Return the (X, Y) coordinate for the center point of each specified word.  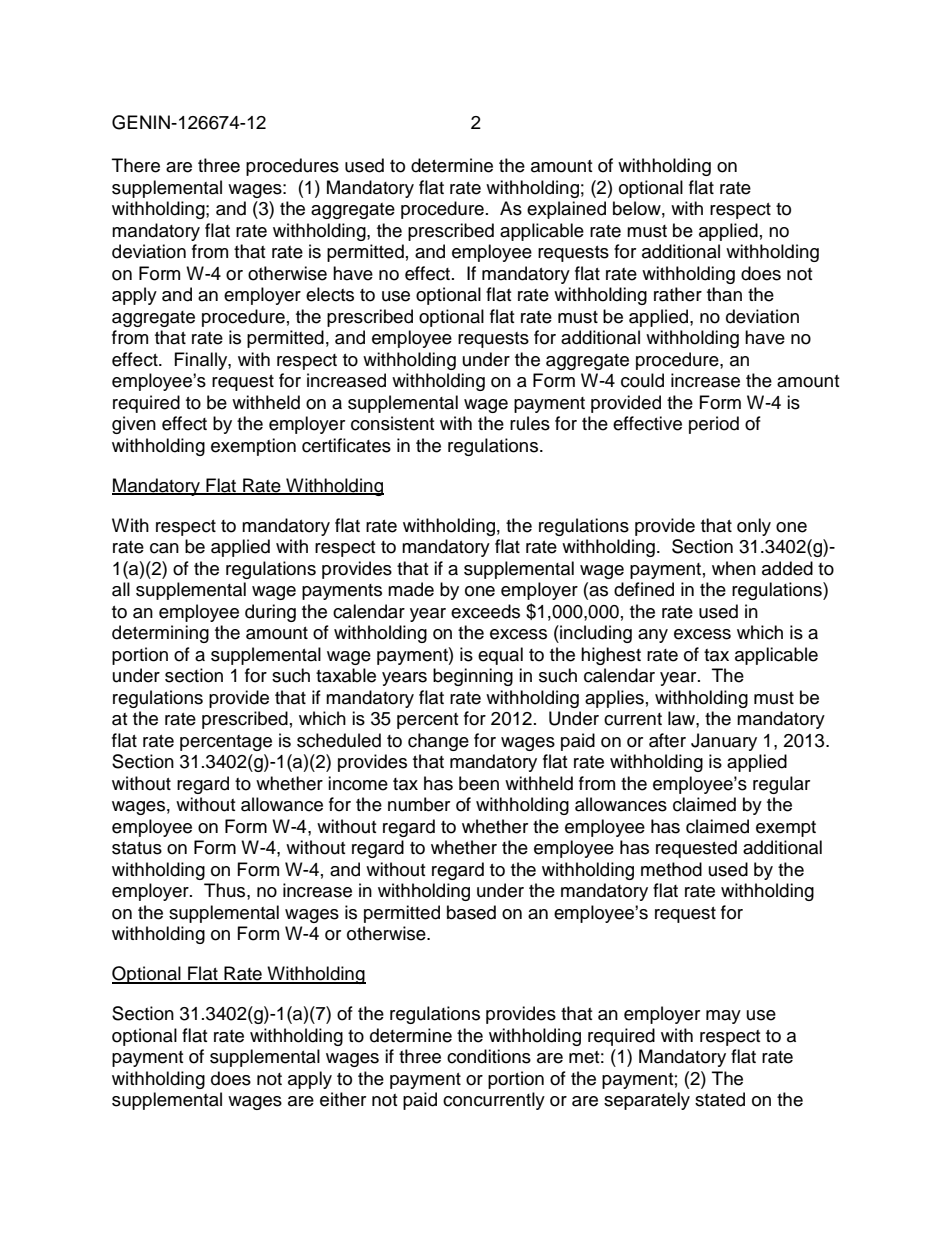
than (724, 294)
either (343, 1099)
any (653, 636)
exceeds (485, 611)
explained (566, 210)
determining (160, 634)
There (136, 165)
